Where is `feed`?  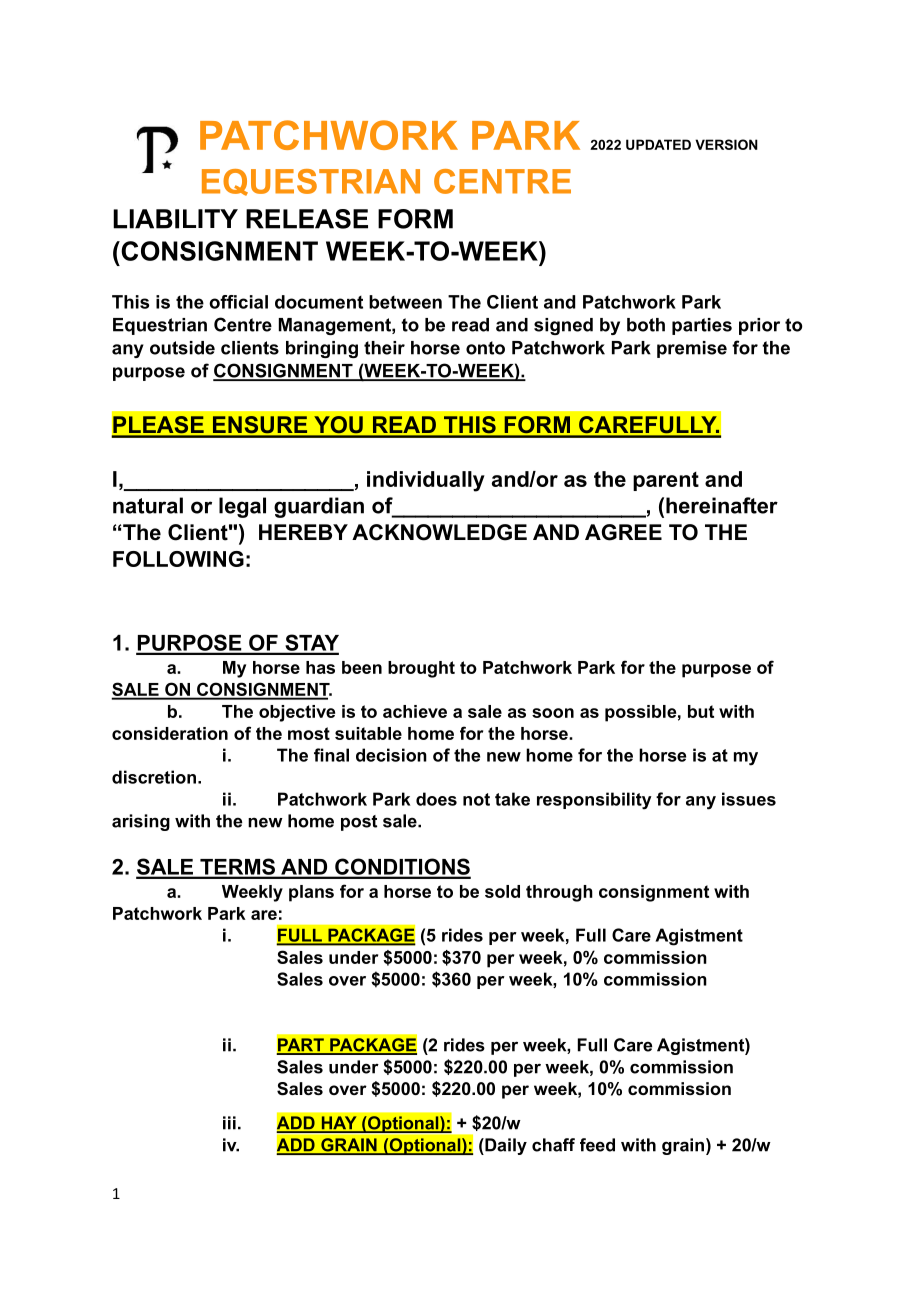 feed is located at coordinates (597, 1145).
